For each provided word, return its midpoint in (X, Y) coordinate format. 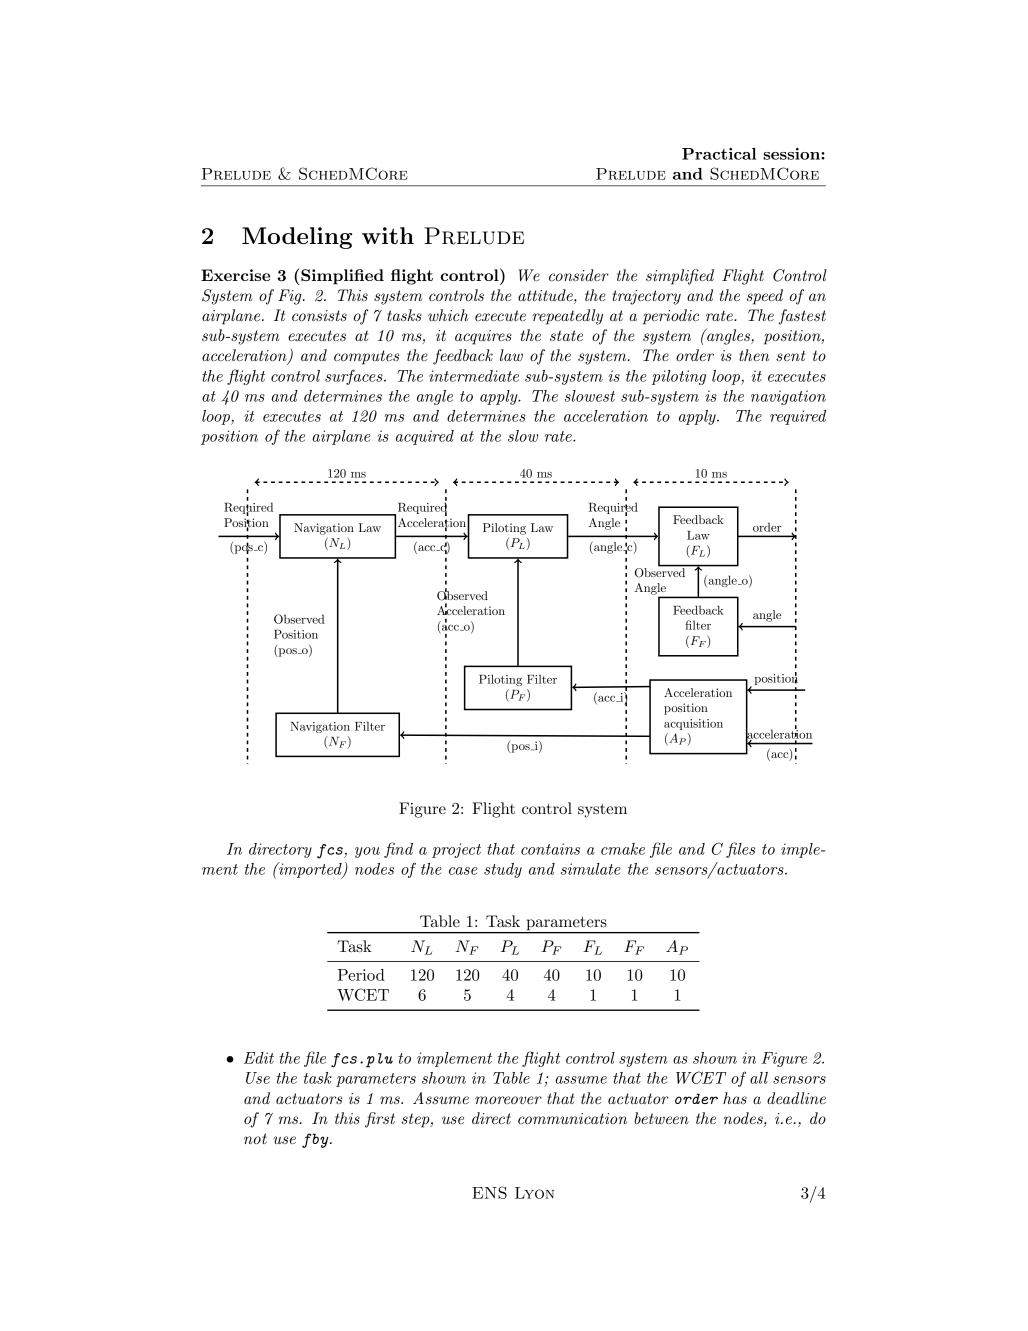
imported (310, 870)
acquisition (693, 724)
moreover (508, 1100)
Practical (719, 154)
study (503, 870)
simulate (591, 869)
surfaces (355, 377)
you (367, 852)
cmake (623, 849)
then (754, 355)
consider (579, 275)
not (255, 1138)
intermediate (474, 376)
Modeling (297, 238)
